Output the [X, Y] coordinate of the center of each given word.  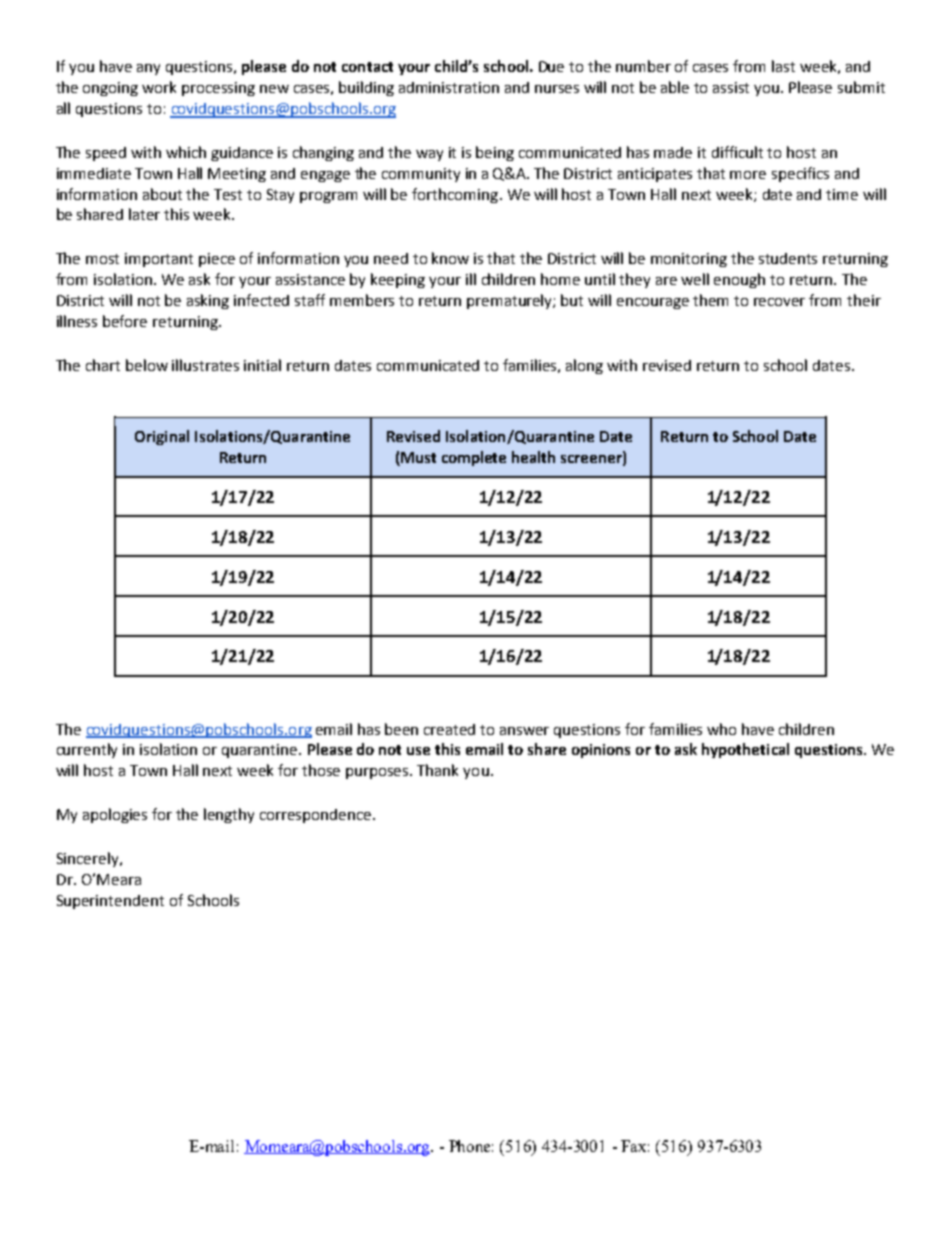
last [783, 66]
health [533, 457]
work [159, 87]
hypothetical [745, 750]
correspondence [317, 816]
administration [449, 87]
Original [162, 437]
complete [474, 458]
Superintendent [110, 902]
